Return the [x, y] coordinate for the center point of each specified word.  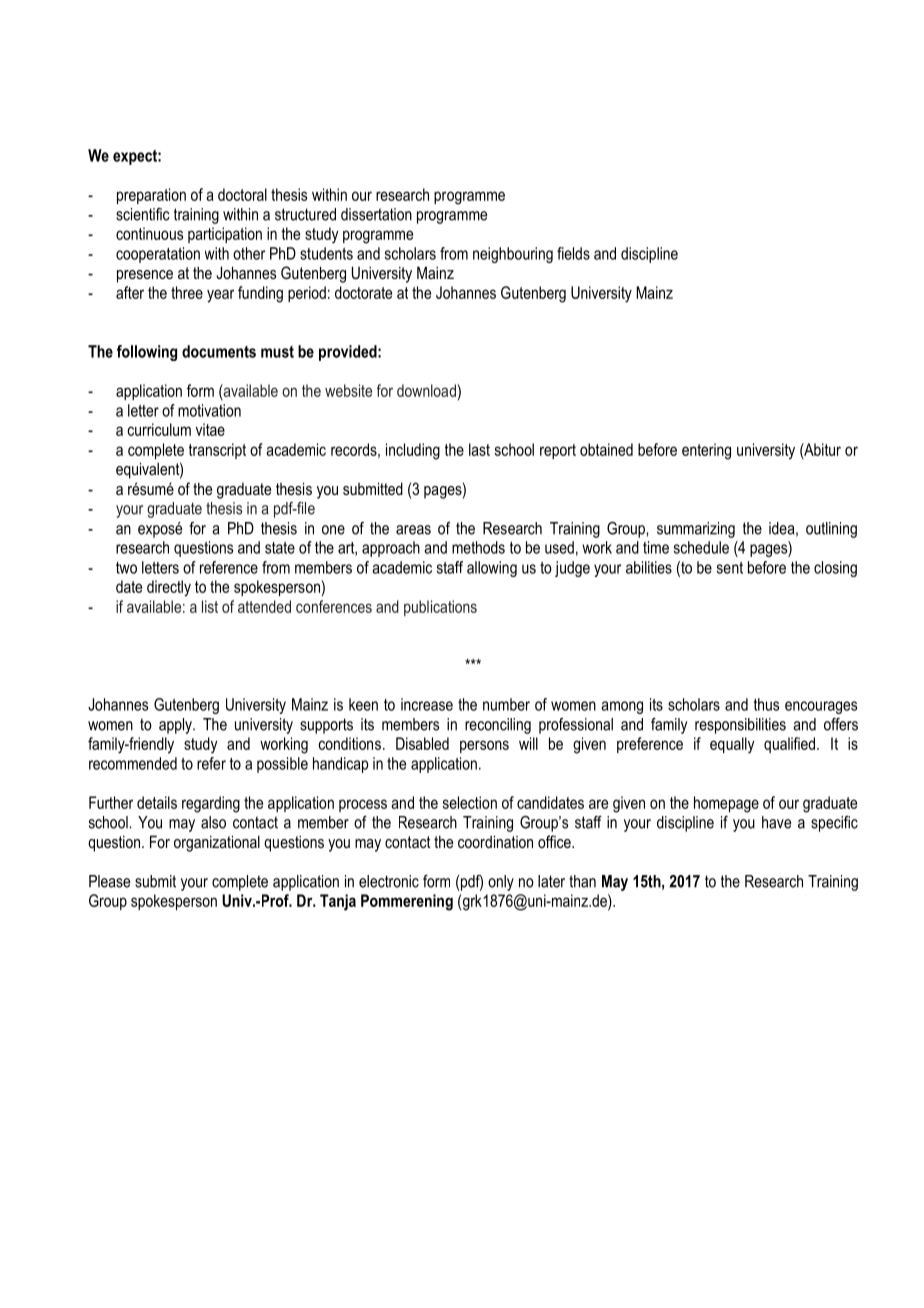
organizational [217, 843]
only [501, 883]
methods [478, 547]
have [776, 822]
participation [225, 235]
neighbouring [513, 255]
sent [730, 568]
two [126, 568]
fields [573, 253]
